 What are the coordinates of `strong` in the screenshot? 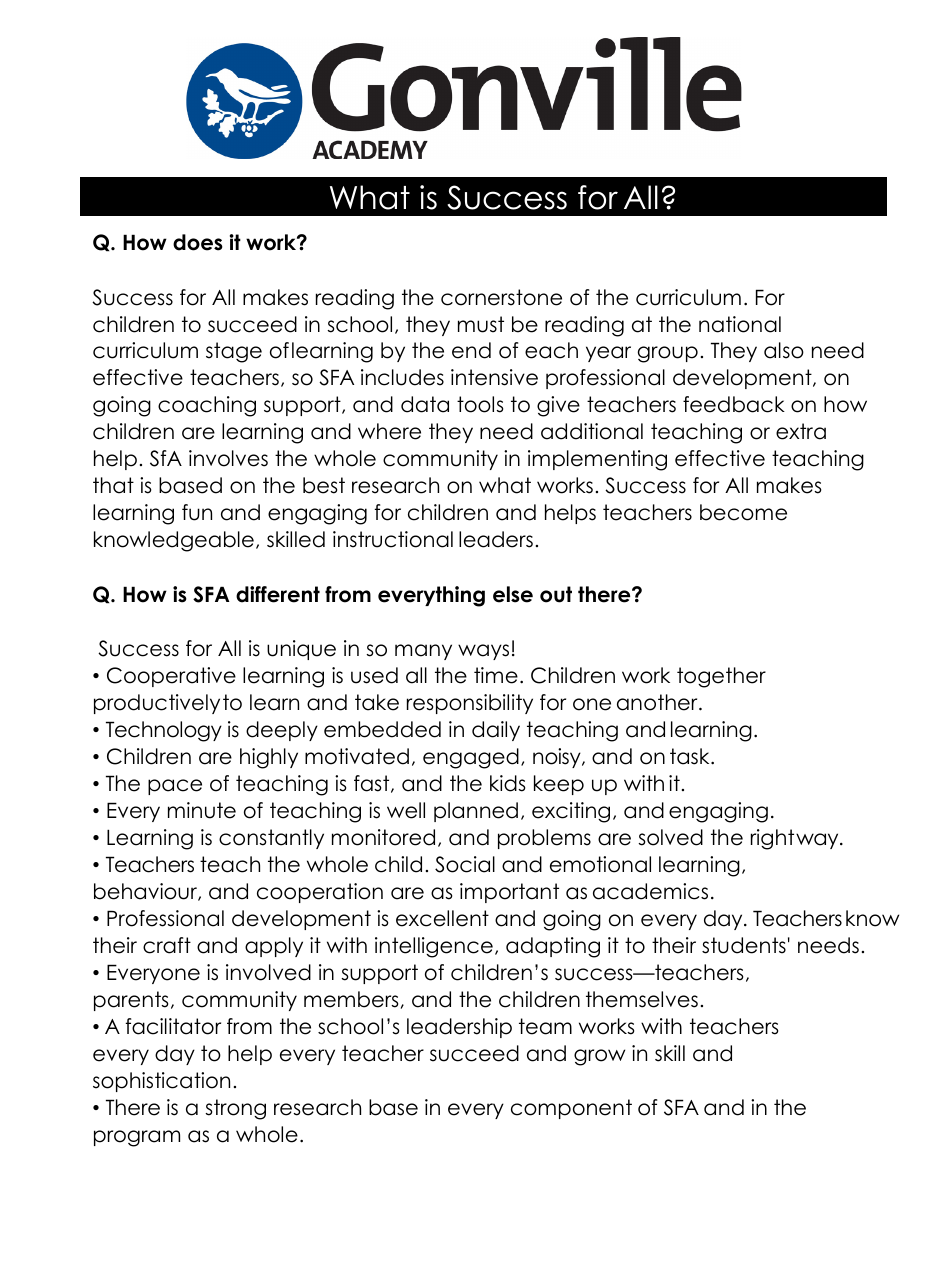 It's located at (235, 1109).
